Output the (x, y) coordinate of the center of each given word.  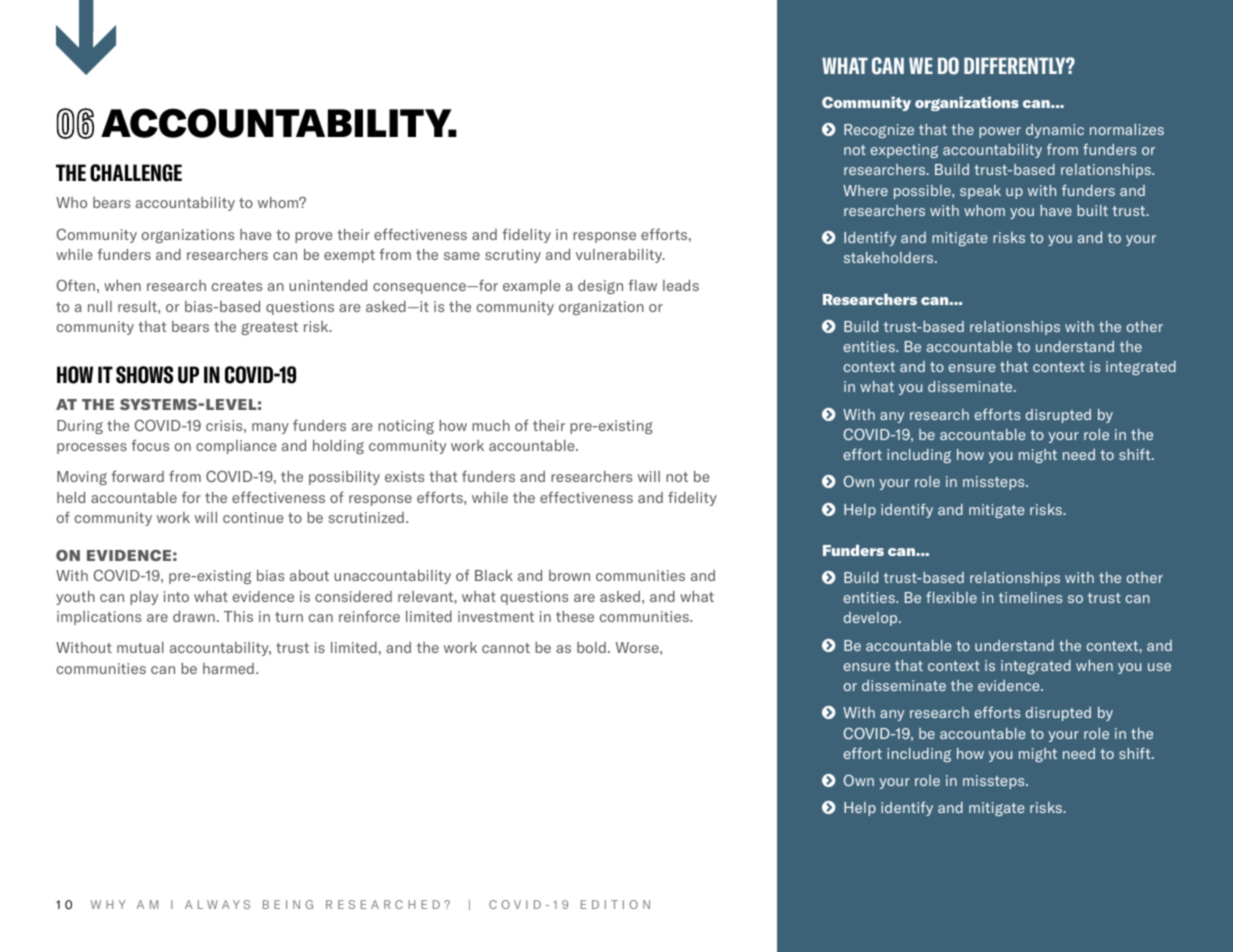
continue (253, 517)
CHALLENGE (136, 173)
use (1159, 667)
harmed (228, 668)
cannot (506, 648)
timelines (1030, 597)
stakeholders (890, 257)
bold (591, 647)
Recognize (879, 131)
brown (569, 575)
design (600, 287)
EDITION (615, 904)
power (1000, 132)
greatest (269, 328)
